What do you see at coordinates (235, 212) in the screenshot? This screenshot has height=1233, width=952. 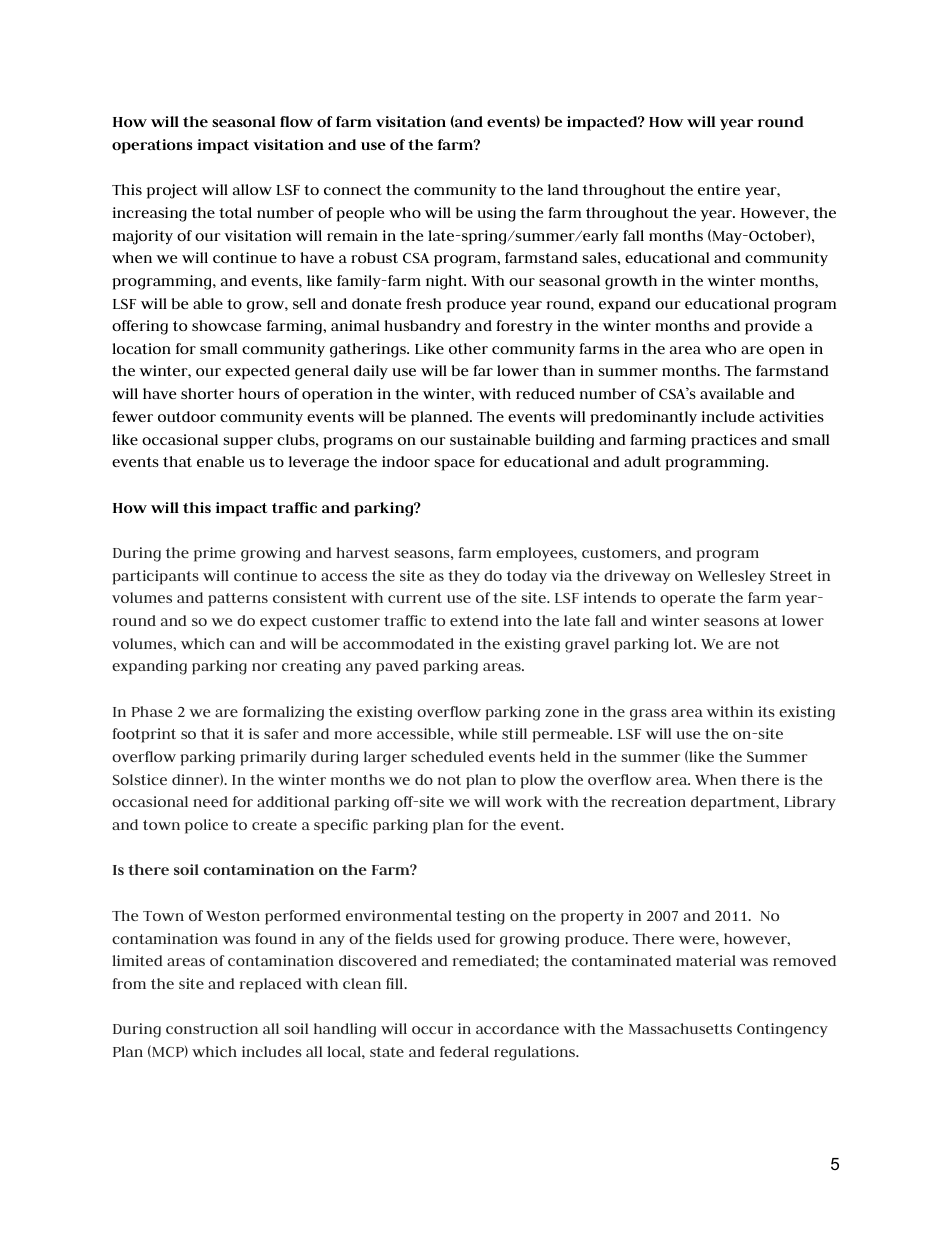 I see `total` at bounding box center [235, 212].
